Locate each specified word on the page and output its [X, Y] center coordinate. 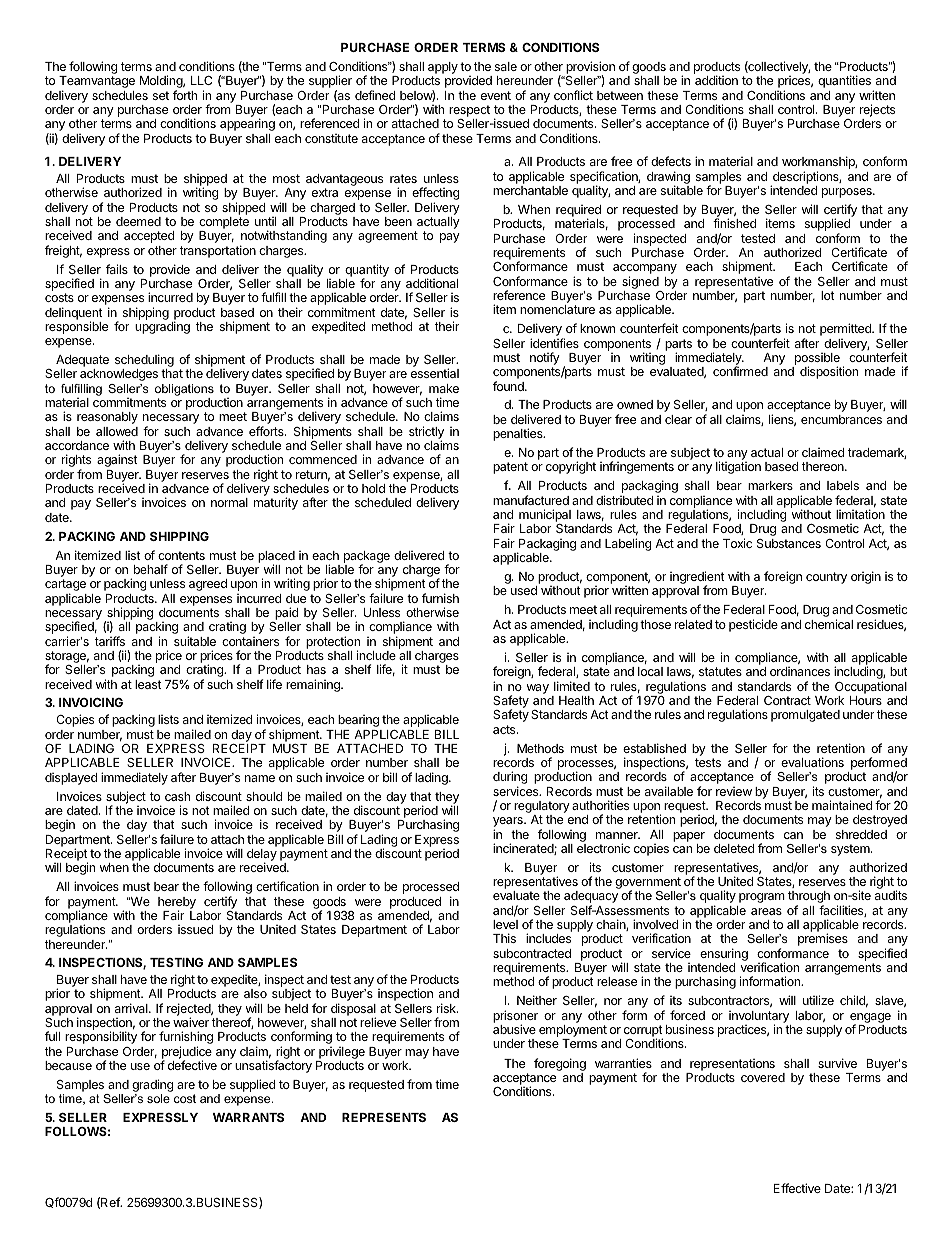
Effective [797, 1188]
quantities [844, 81]
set [161, 95]
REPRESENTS [384, 1117]
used [524, 590]
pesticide [753, 625]
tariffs [110, 641]
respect [469, 112]
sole [158, 1098]
